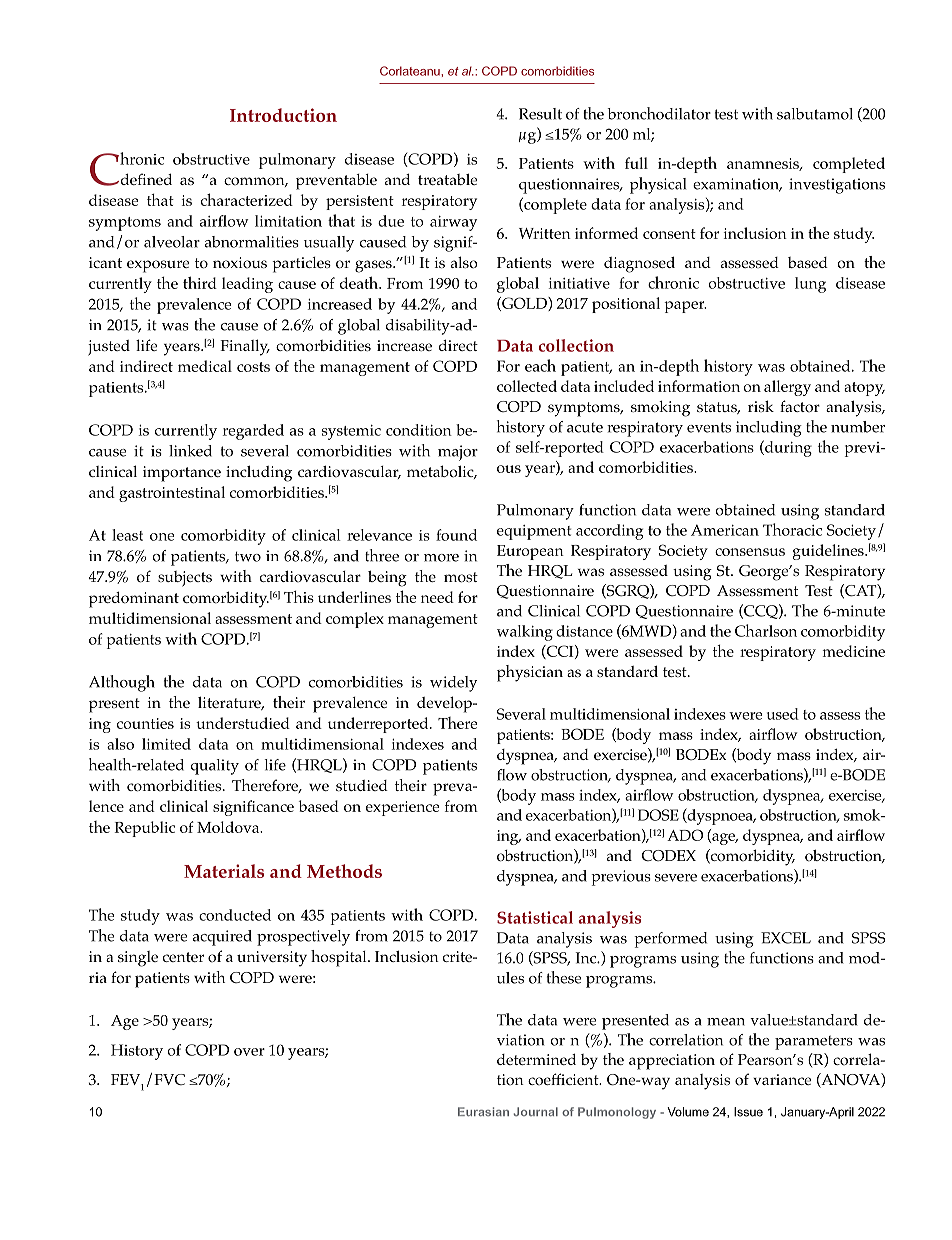 The image size is (952, 1240). I want to click on consensus, so click(750, 552).
